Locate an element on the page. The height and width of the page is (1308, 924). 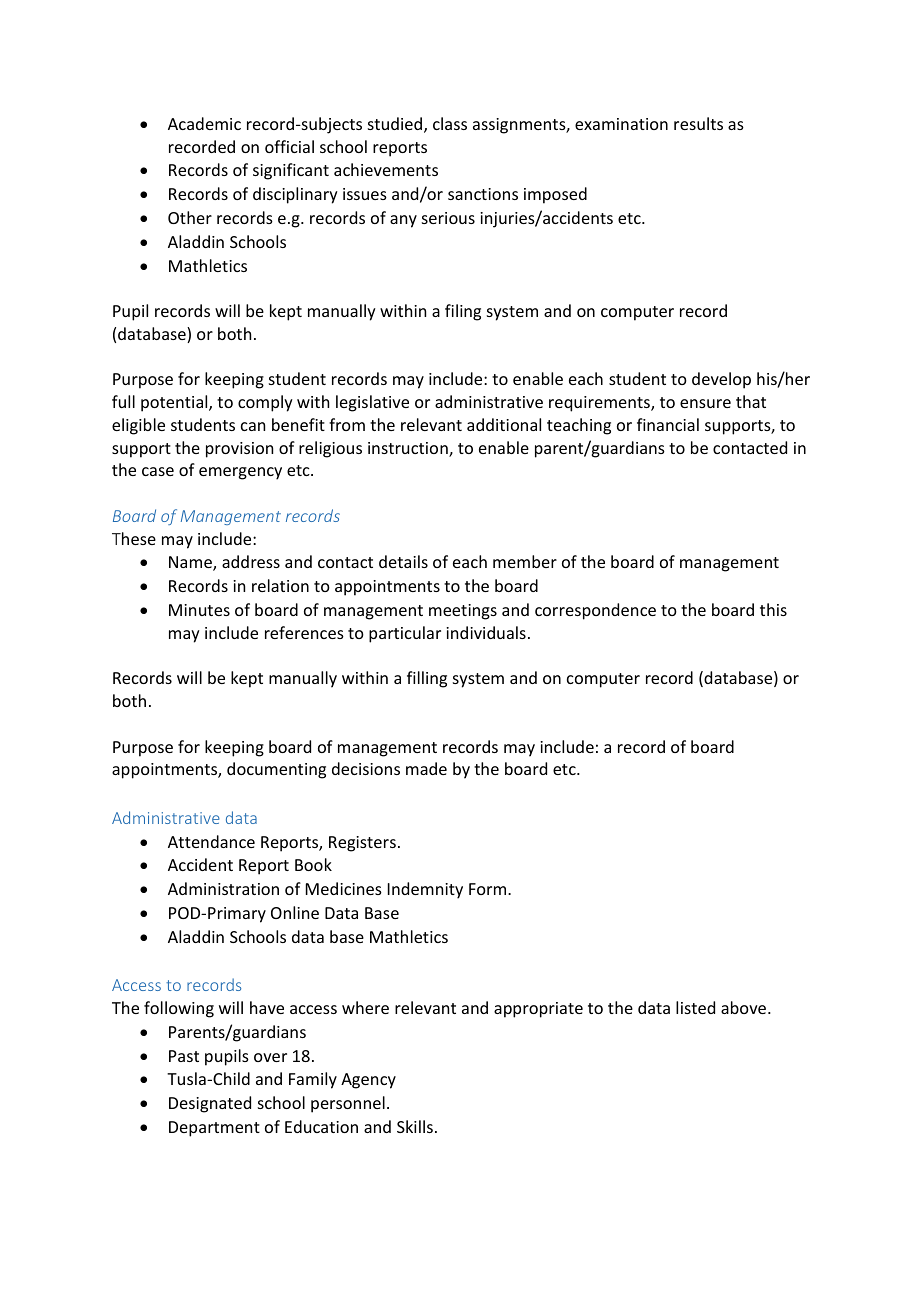
class is located at coordinates (450, 123).
